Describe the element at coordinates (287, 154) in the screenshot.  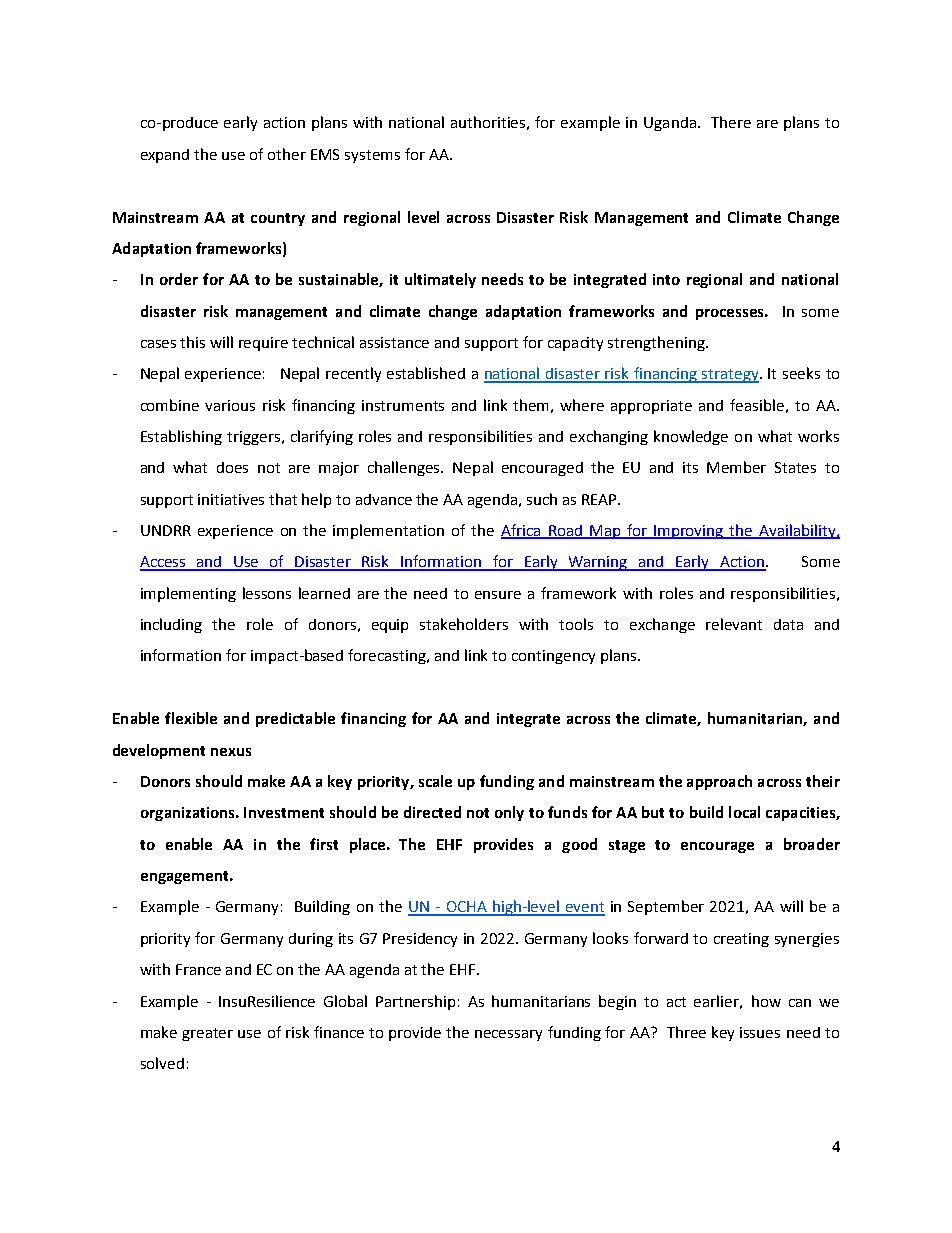
I see `other` at that location.
